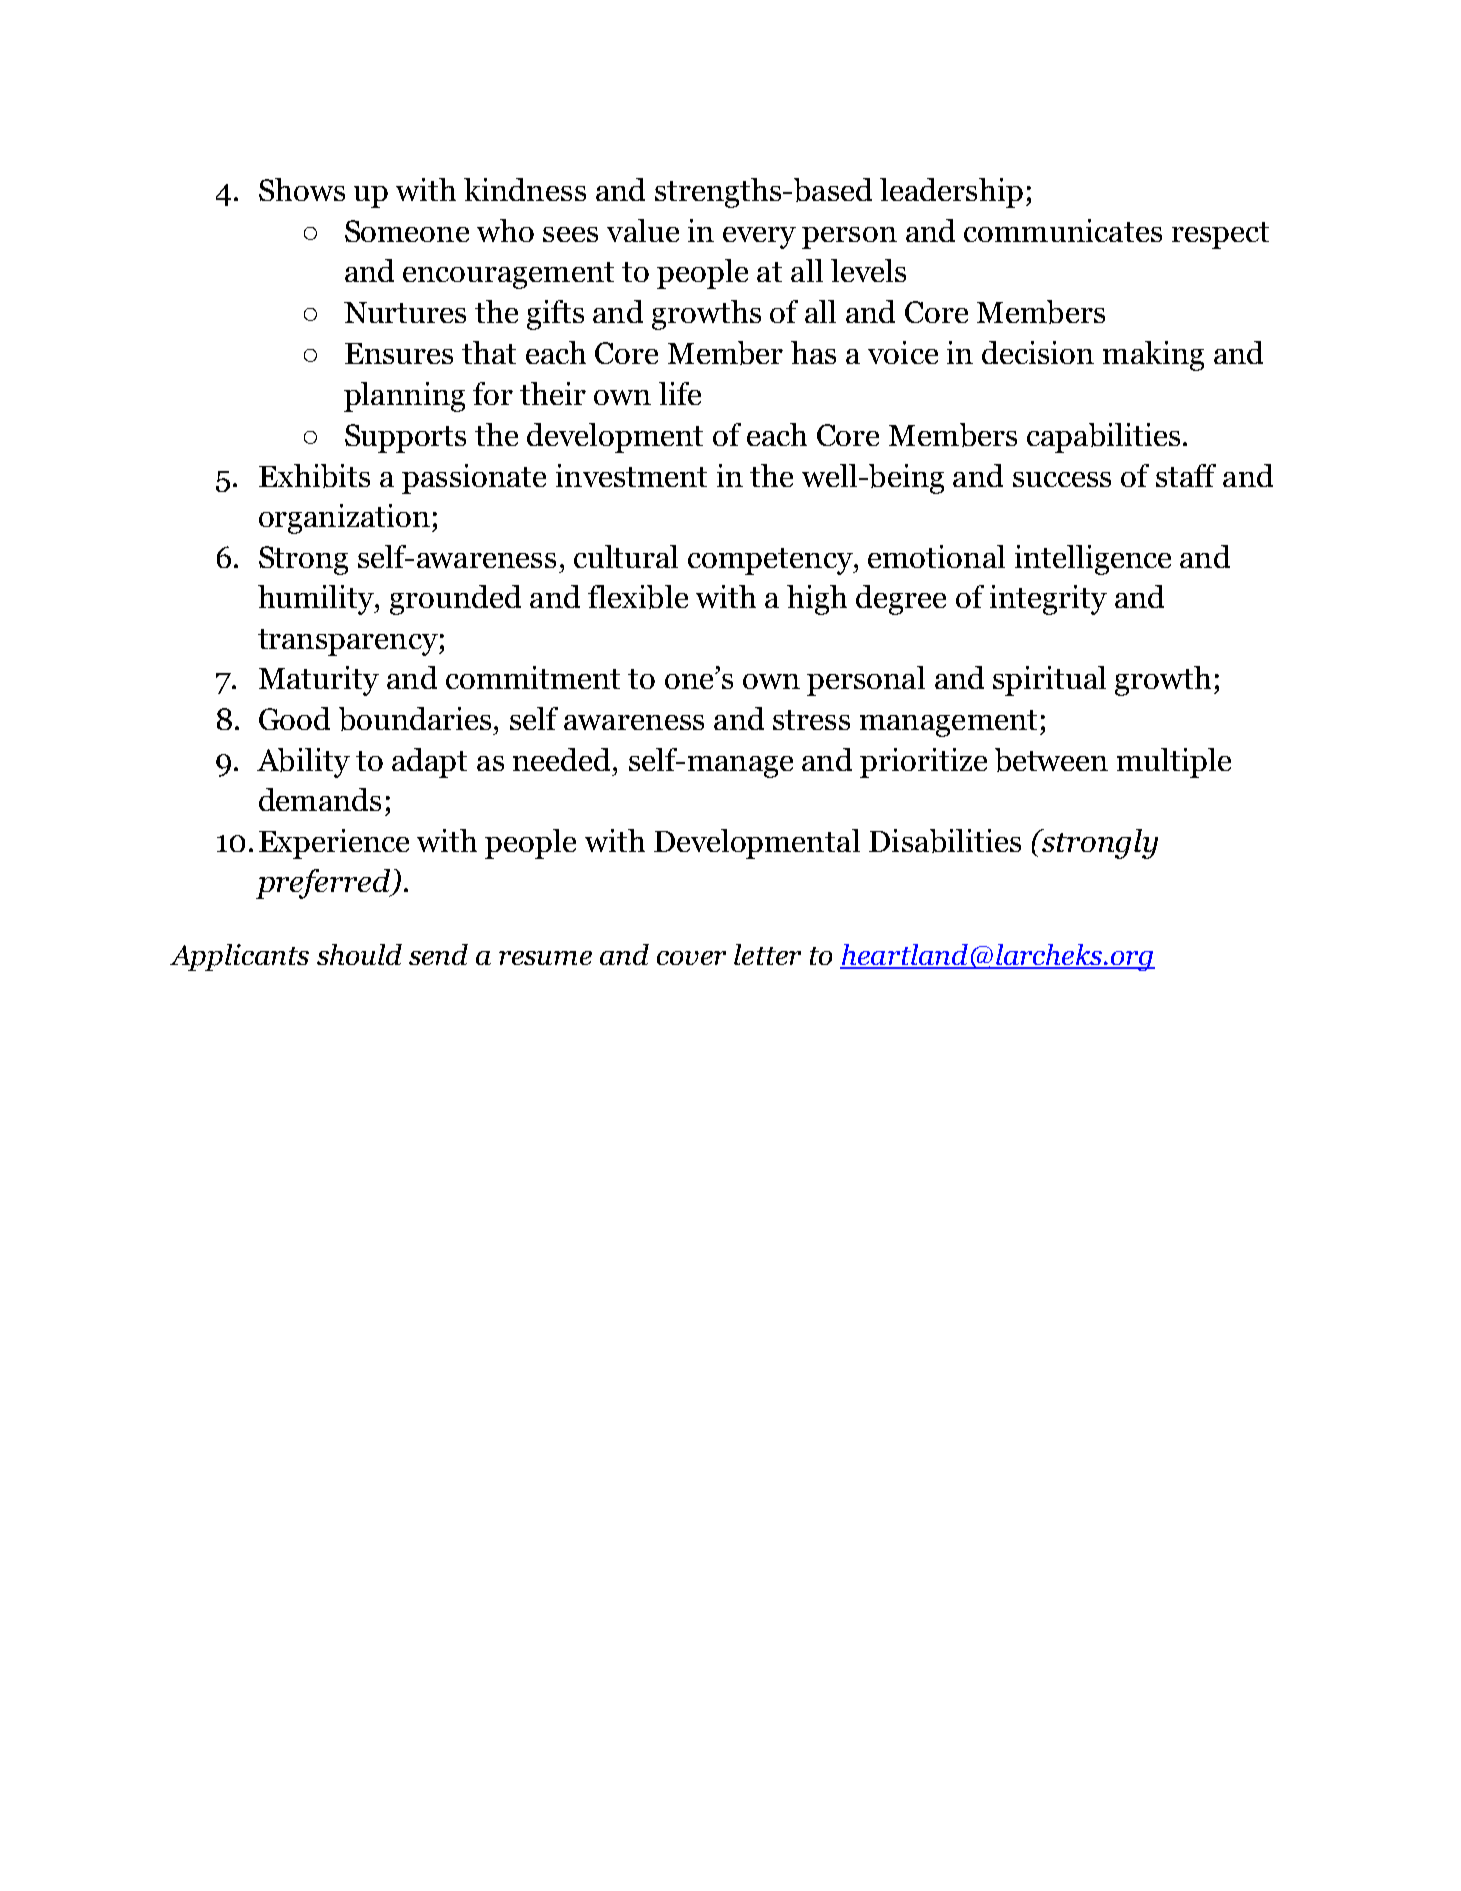 The image size is (1461, 1891). Describe the element at coordinates (317, 600) in the page. I see `humility` at that location.
